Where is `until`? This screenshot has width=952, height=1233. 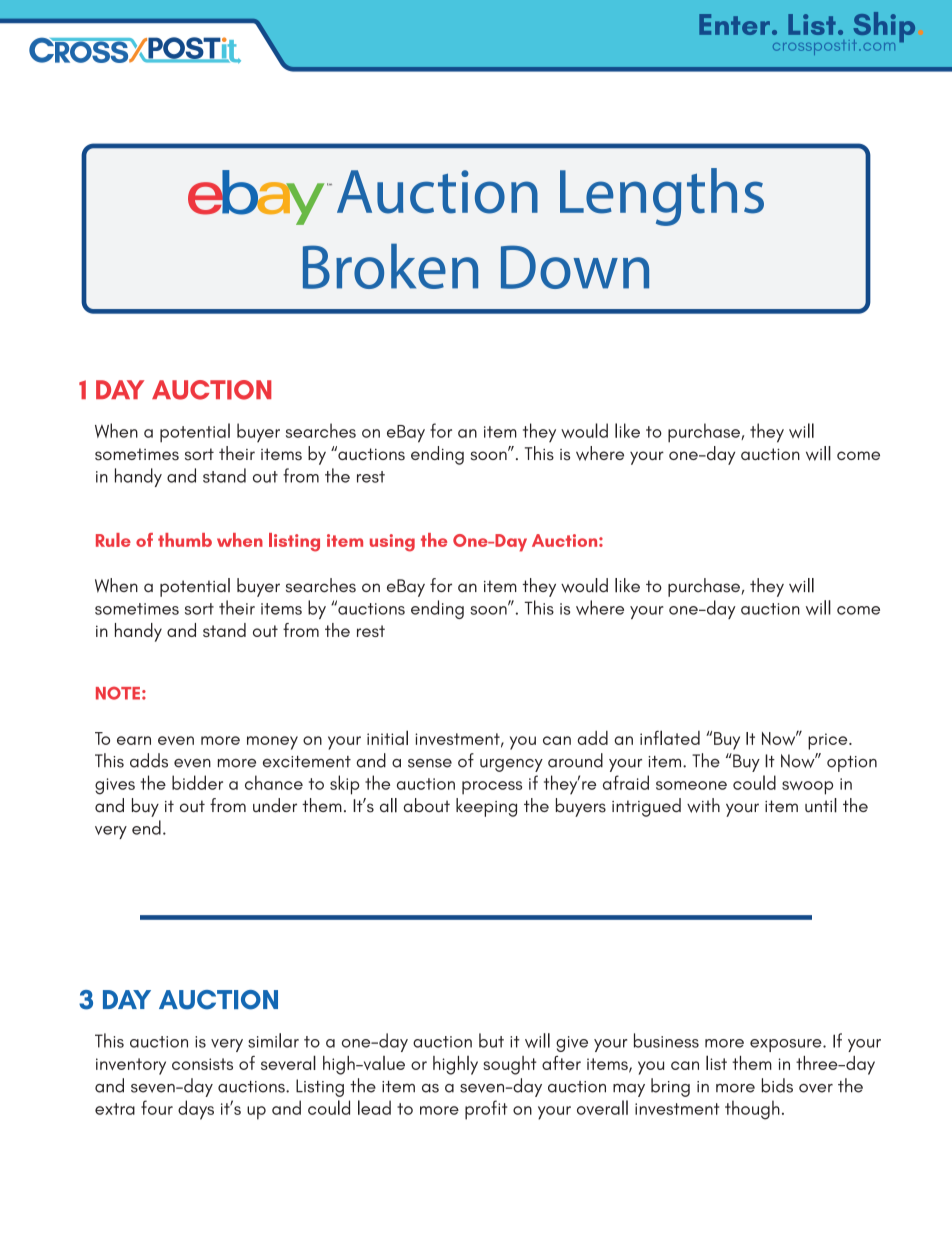
until is located at coordinates (821, 805).
